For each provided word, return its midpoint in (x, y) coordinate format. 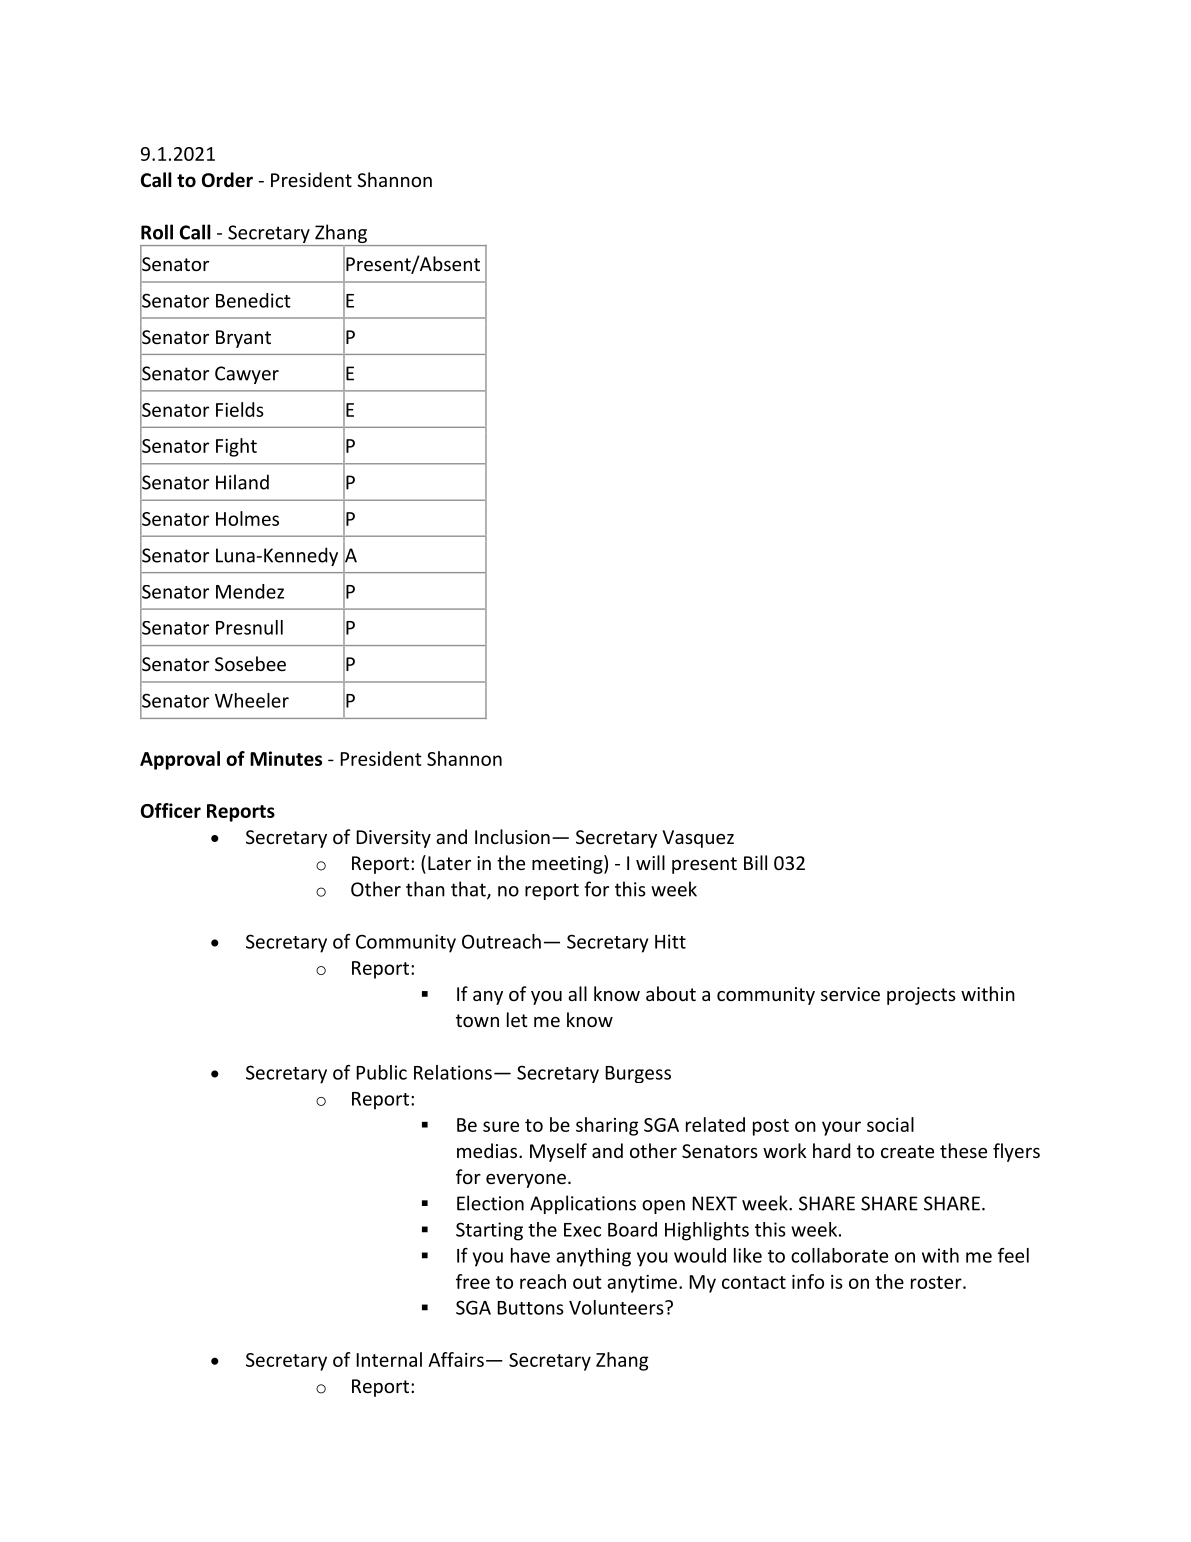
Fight (236, 447)
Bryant (243, 339)
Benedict (253, 300)
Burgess (638, 1074)
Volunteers (617, 1307)
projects (921, 996)
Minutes (286, 758)
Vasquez (698, 839)
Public (381, 1072)
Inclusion (512, 836)
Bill (755, 862)
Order (227, 180)
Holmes (247, 518)
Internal (389, 1359)
